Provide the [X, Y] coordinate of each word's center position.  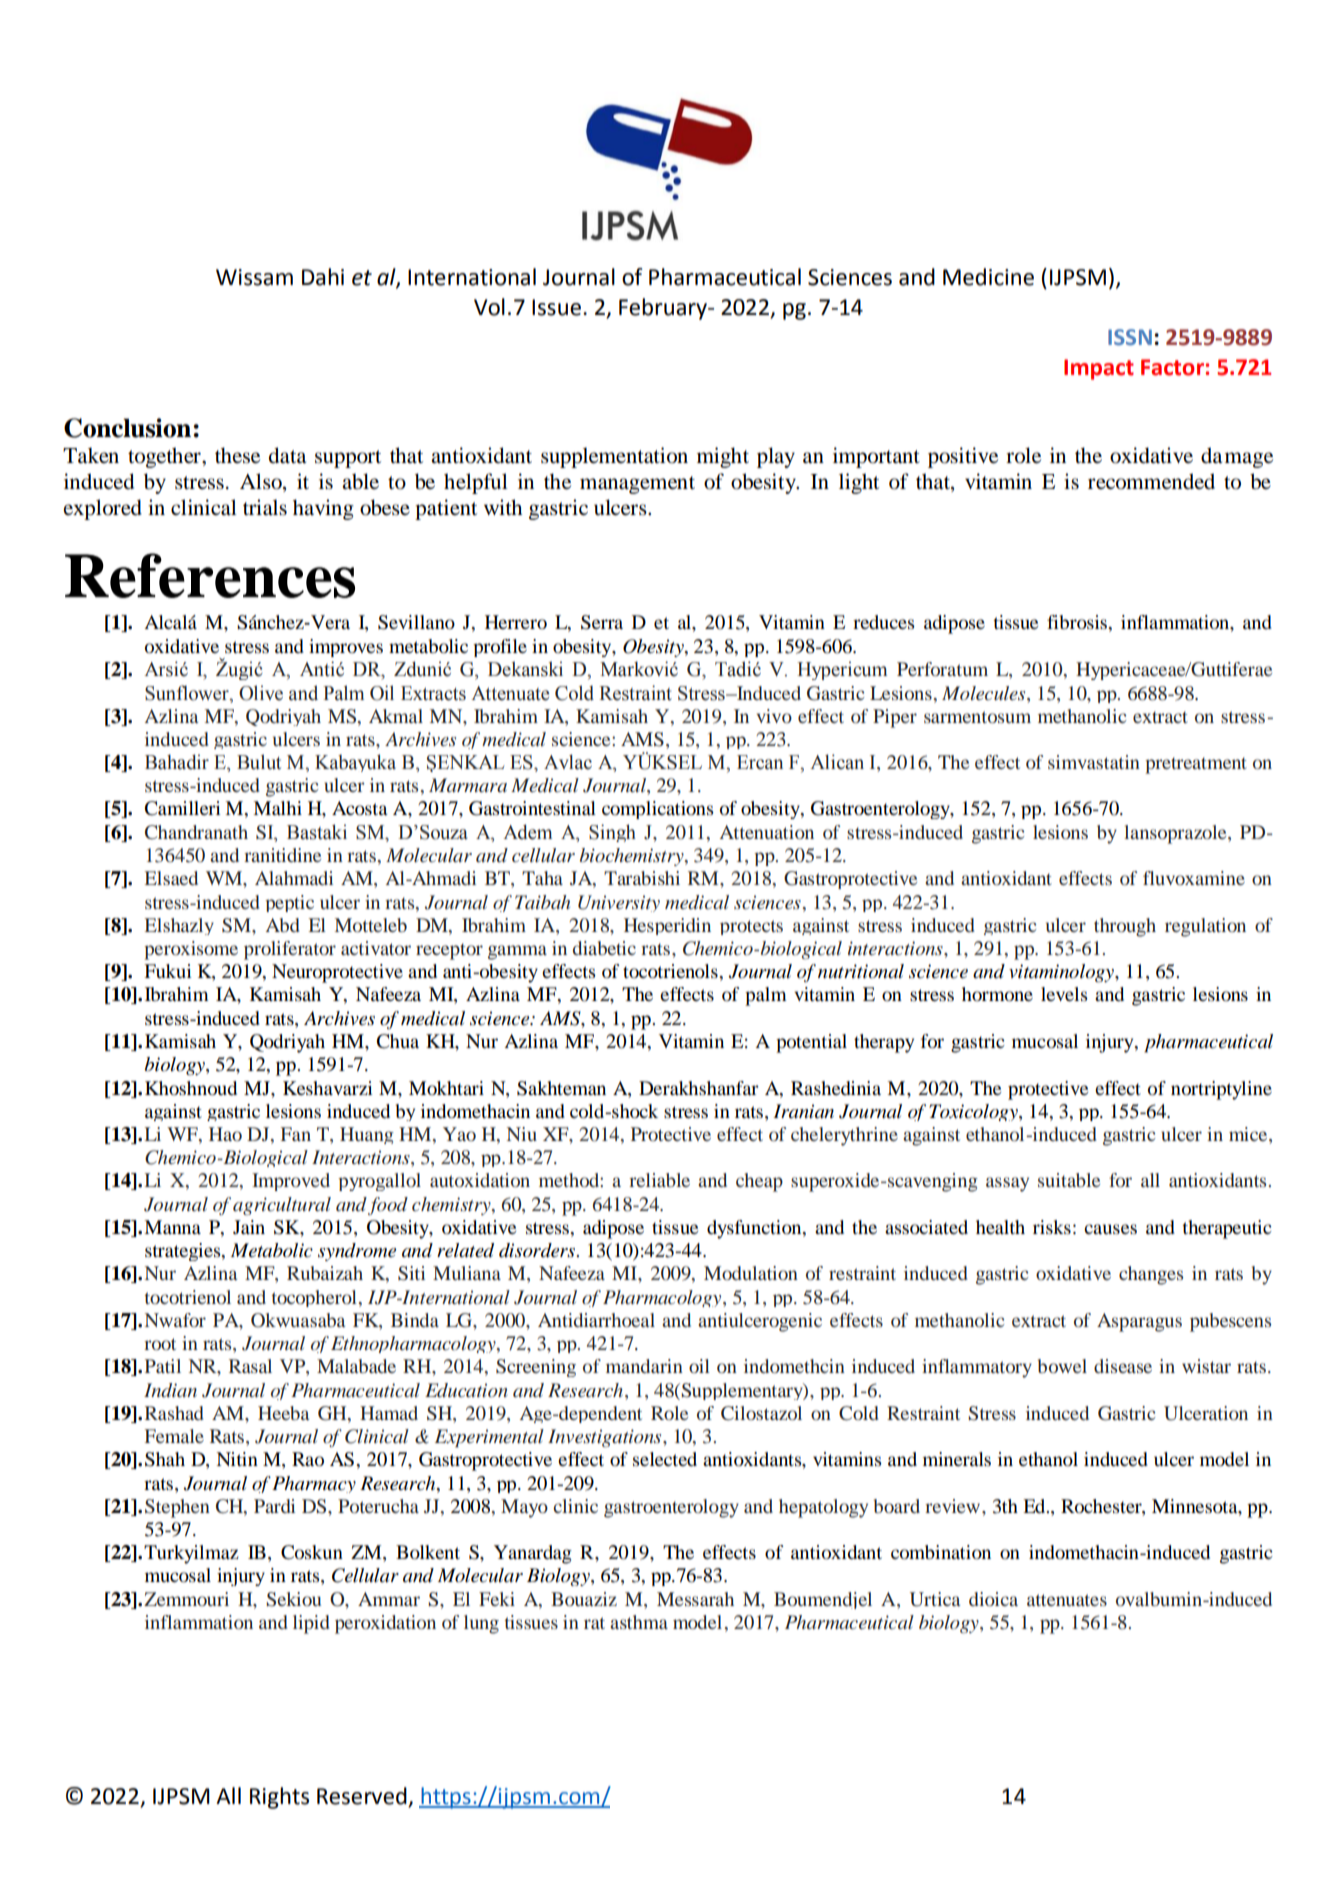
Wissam [254, 277]
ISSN [1130, 337]
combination [941, 1552]
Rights [279, 1798]
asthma [639, 1622]
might [723, 457]
